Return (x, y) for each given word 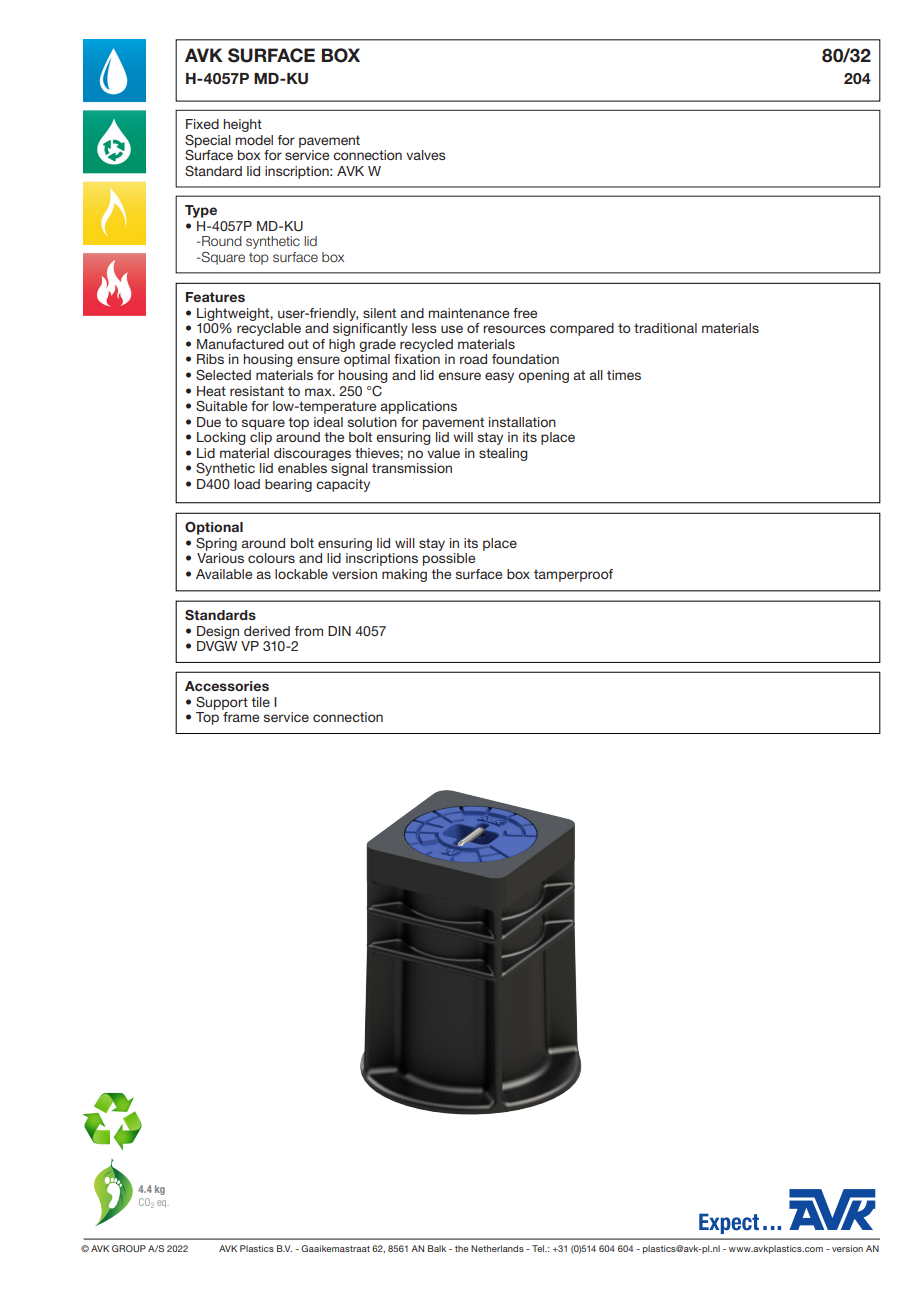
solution (372, 422)
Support (222, 703)
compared (582, 329)
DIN (339, 631)
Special (208, 141)
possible (449, 559)
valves (426, 155)
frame (241, 717)
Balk (437, 1248)
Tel (539, 1248)
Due (209, 422)
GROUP (129, 1248)
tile (260, 702)
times (624, 375)
